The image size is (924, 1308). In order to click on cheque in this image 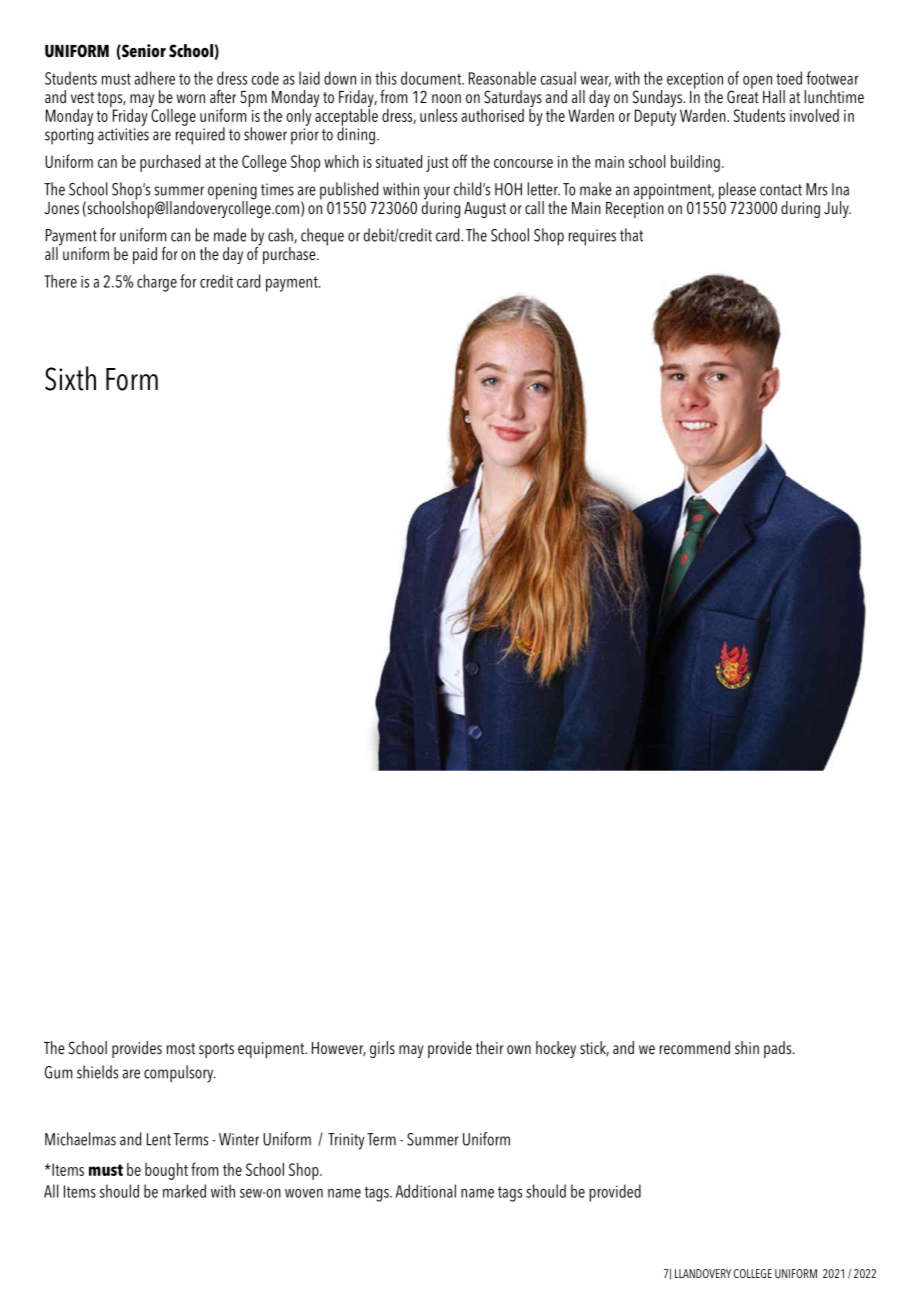, I will do `click(322, 237)`.
